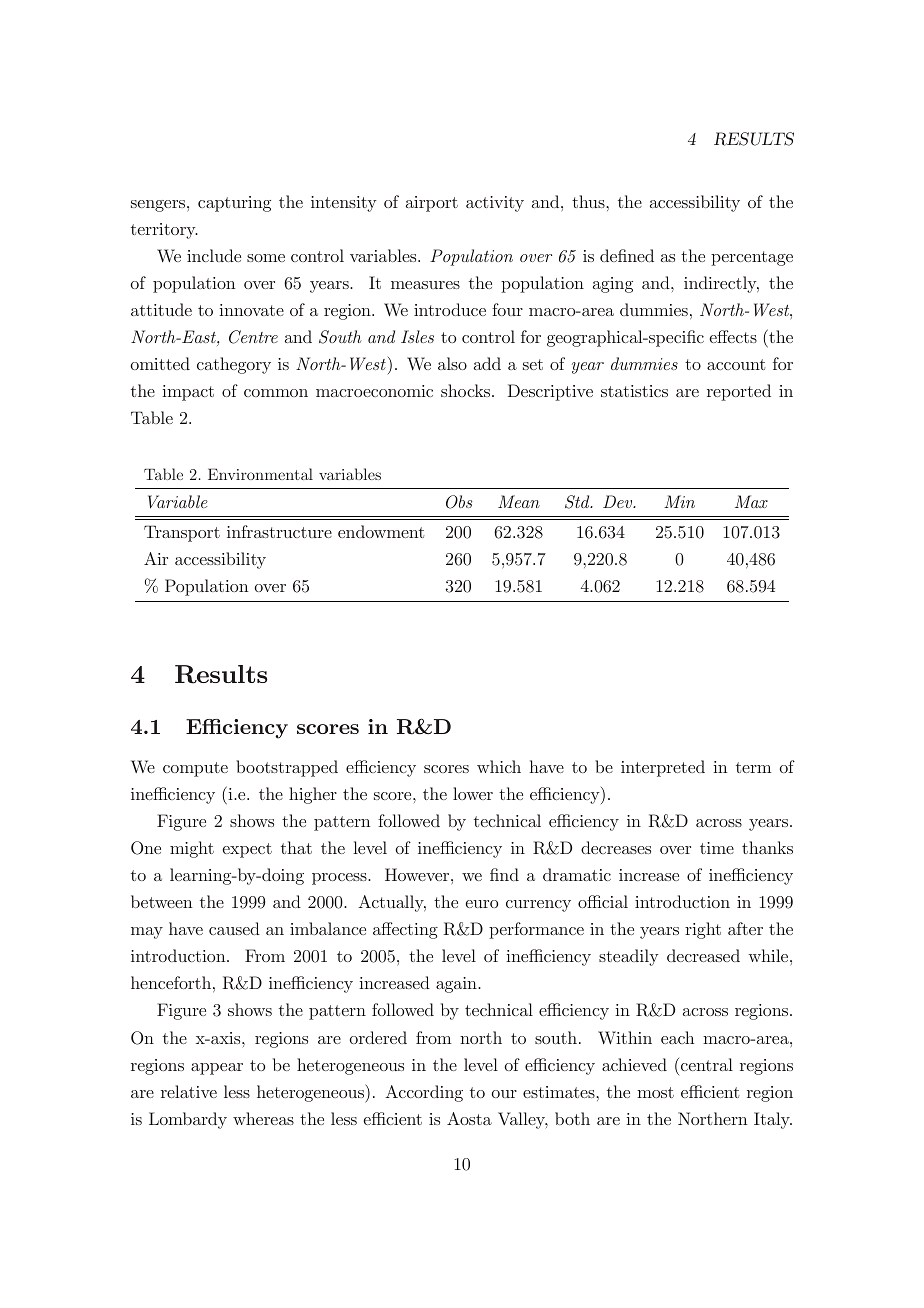  What do you see at coordinates (234, 204) in the screenshot?
I see `capturing` at bounding box center [234, 204].
